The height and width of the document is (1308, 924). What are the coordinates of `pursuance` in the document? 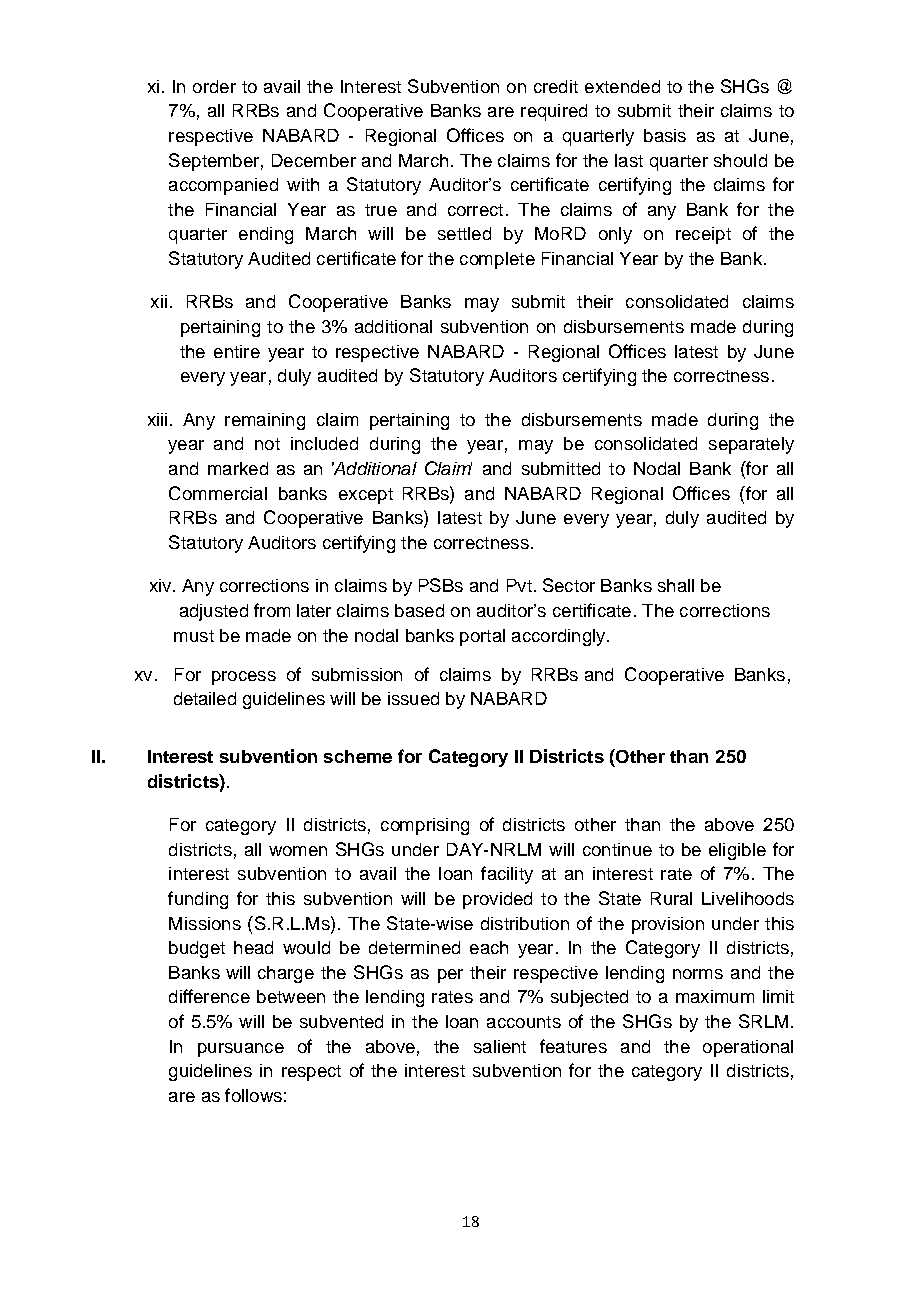 It's located at (241, 1050).
